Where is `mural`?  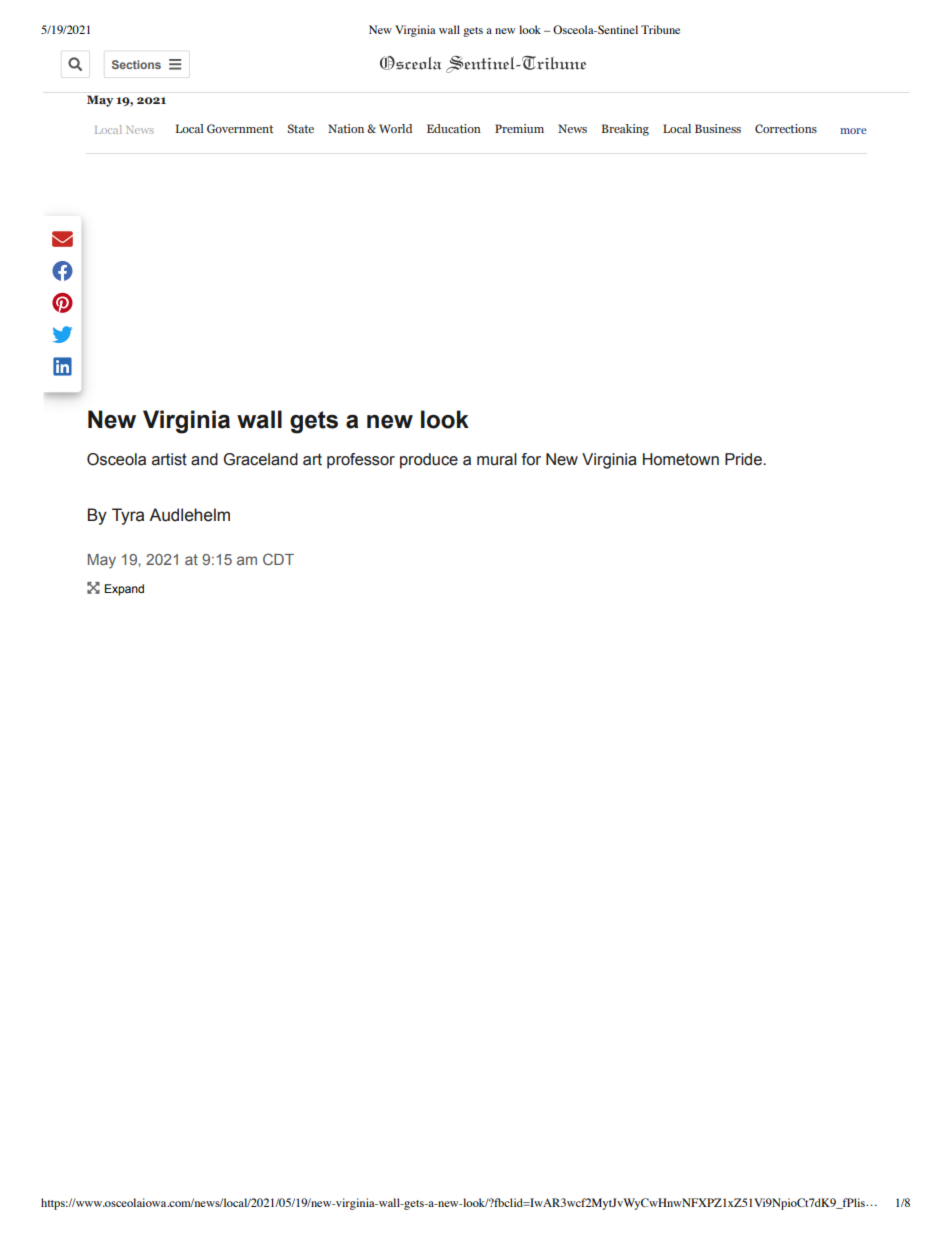 mural is located at coordinates (497, 459).
